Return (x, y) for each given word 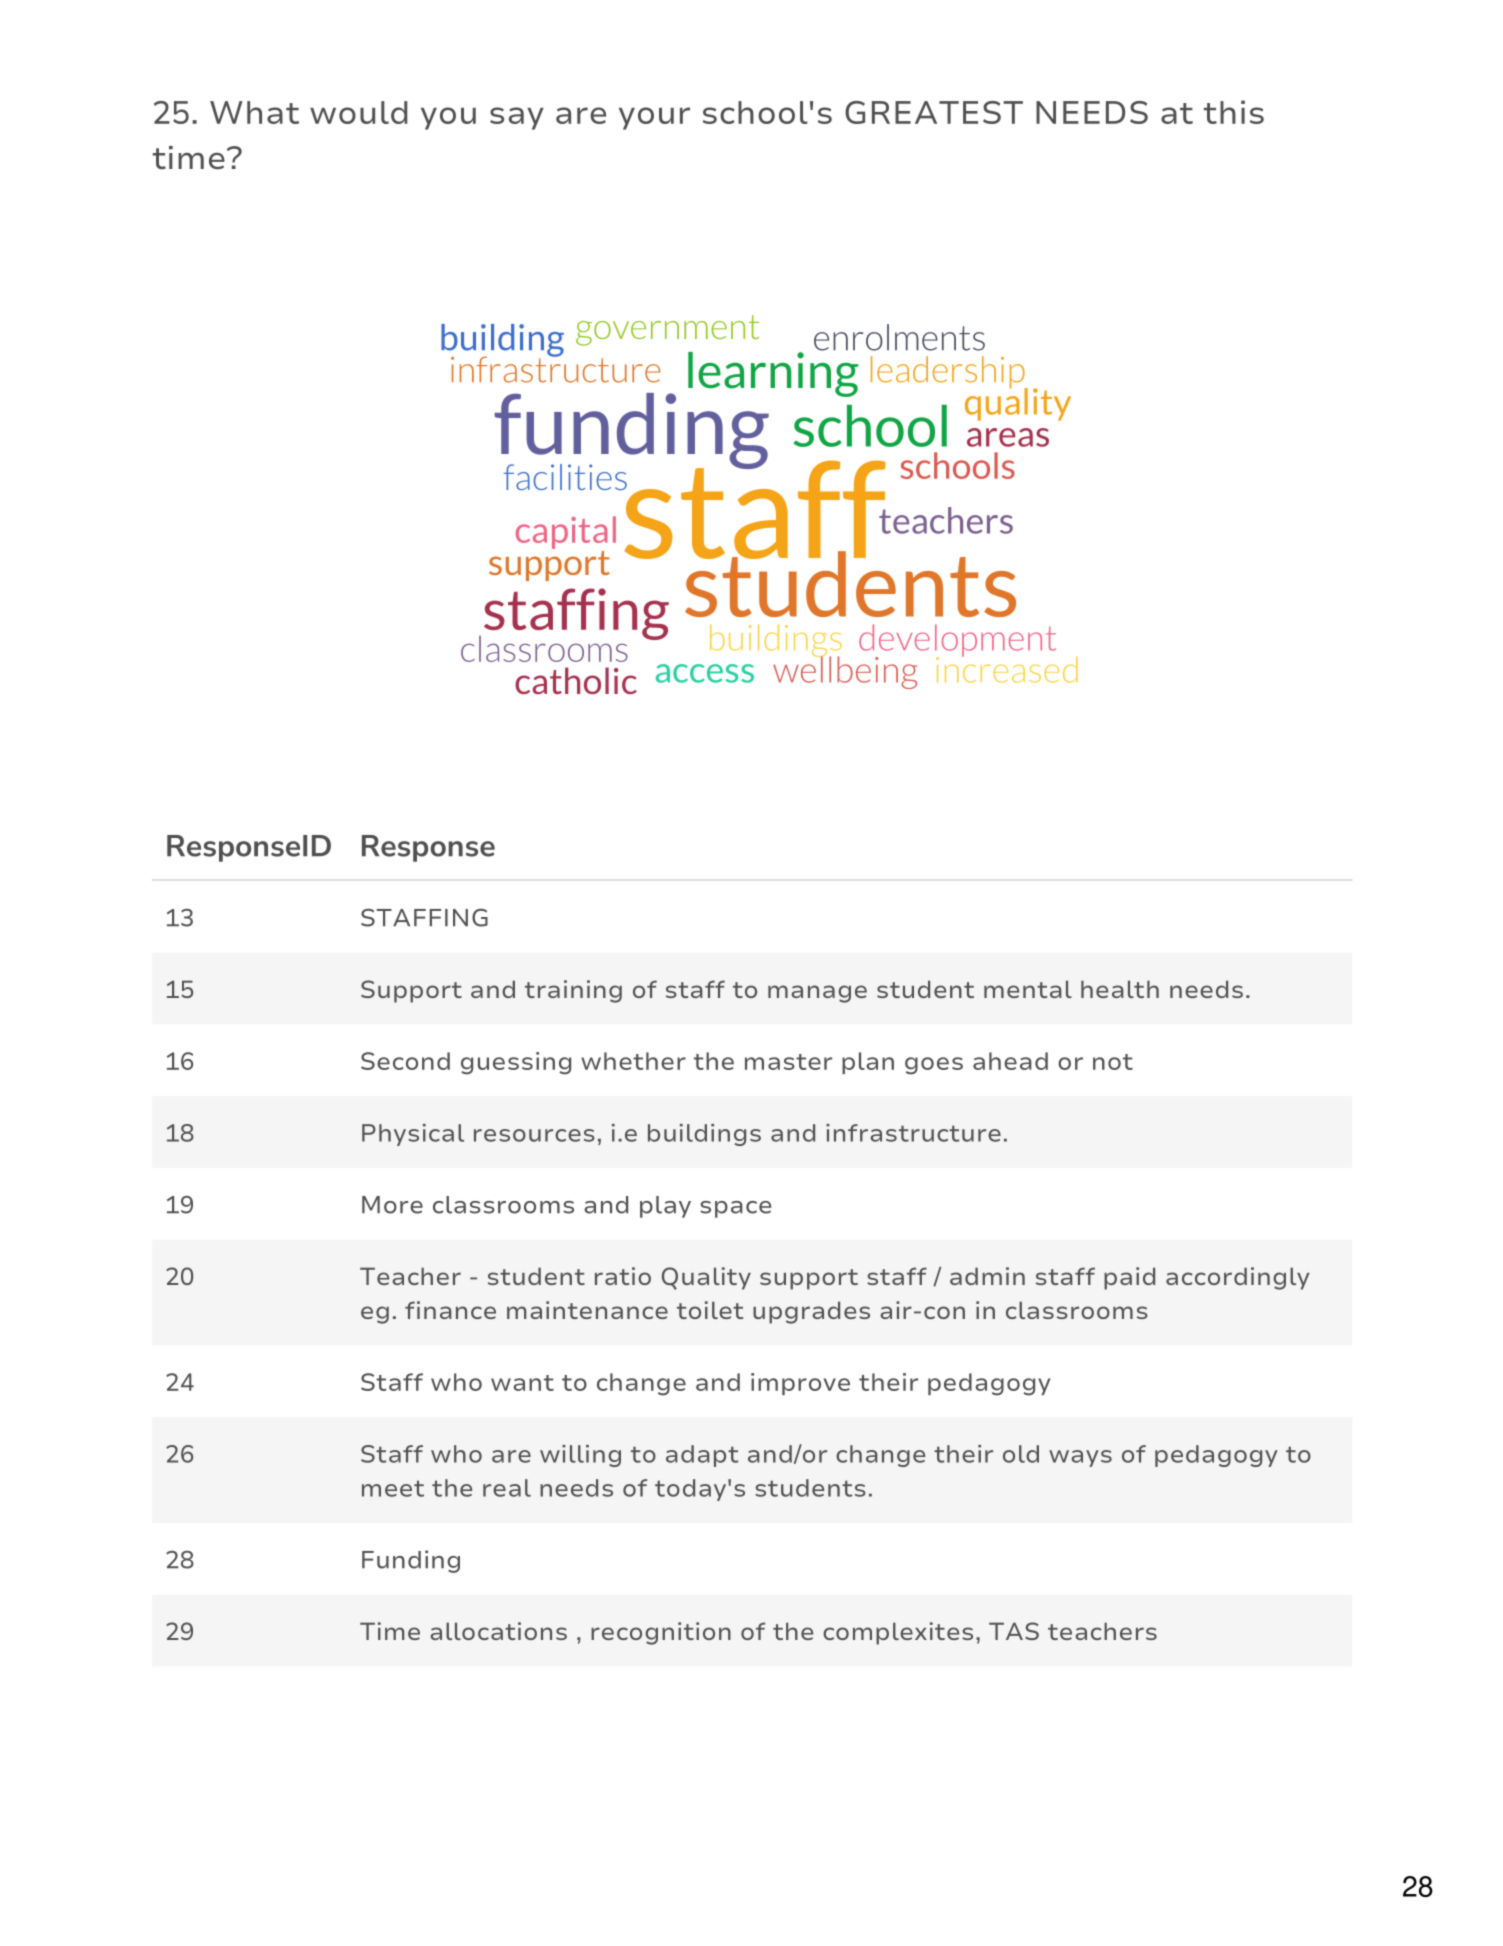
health (1120, 989)
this (1234, 112)
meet (393, 1488)
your (654, 118)
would (359, 112)
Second (405, 1061)
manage (817, 994)
